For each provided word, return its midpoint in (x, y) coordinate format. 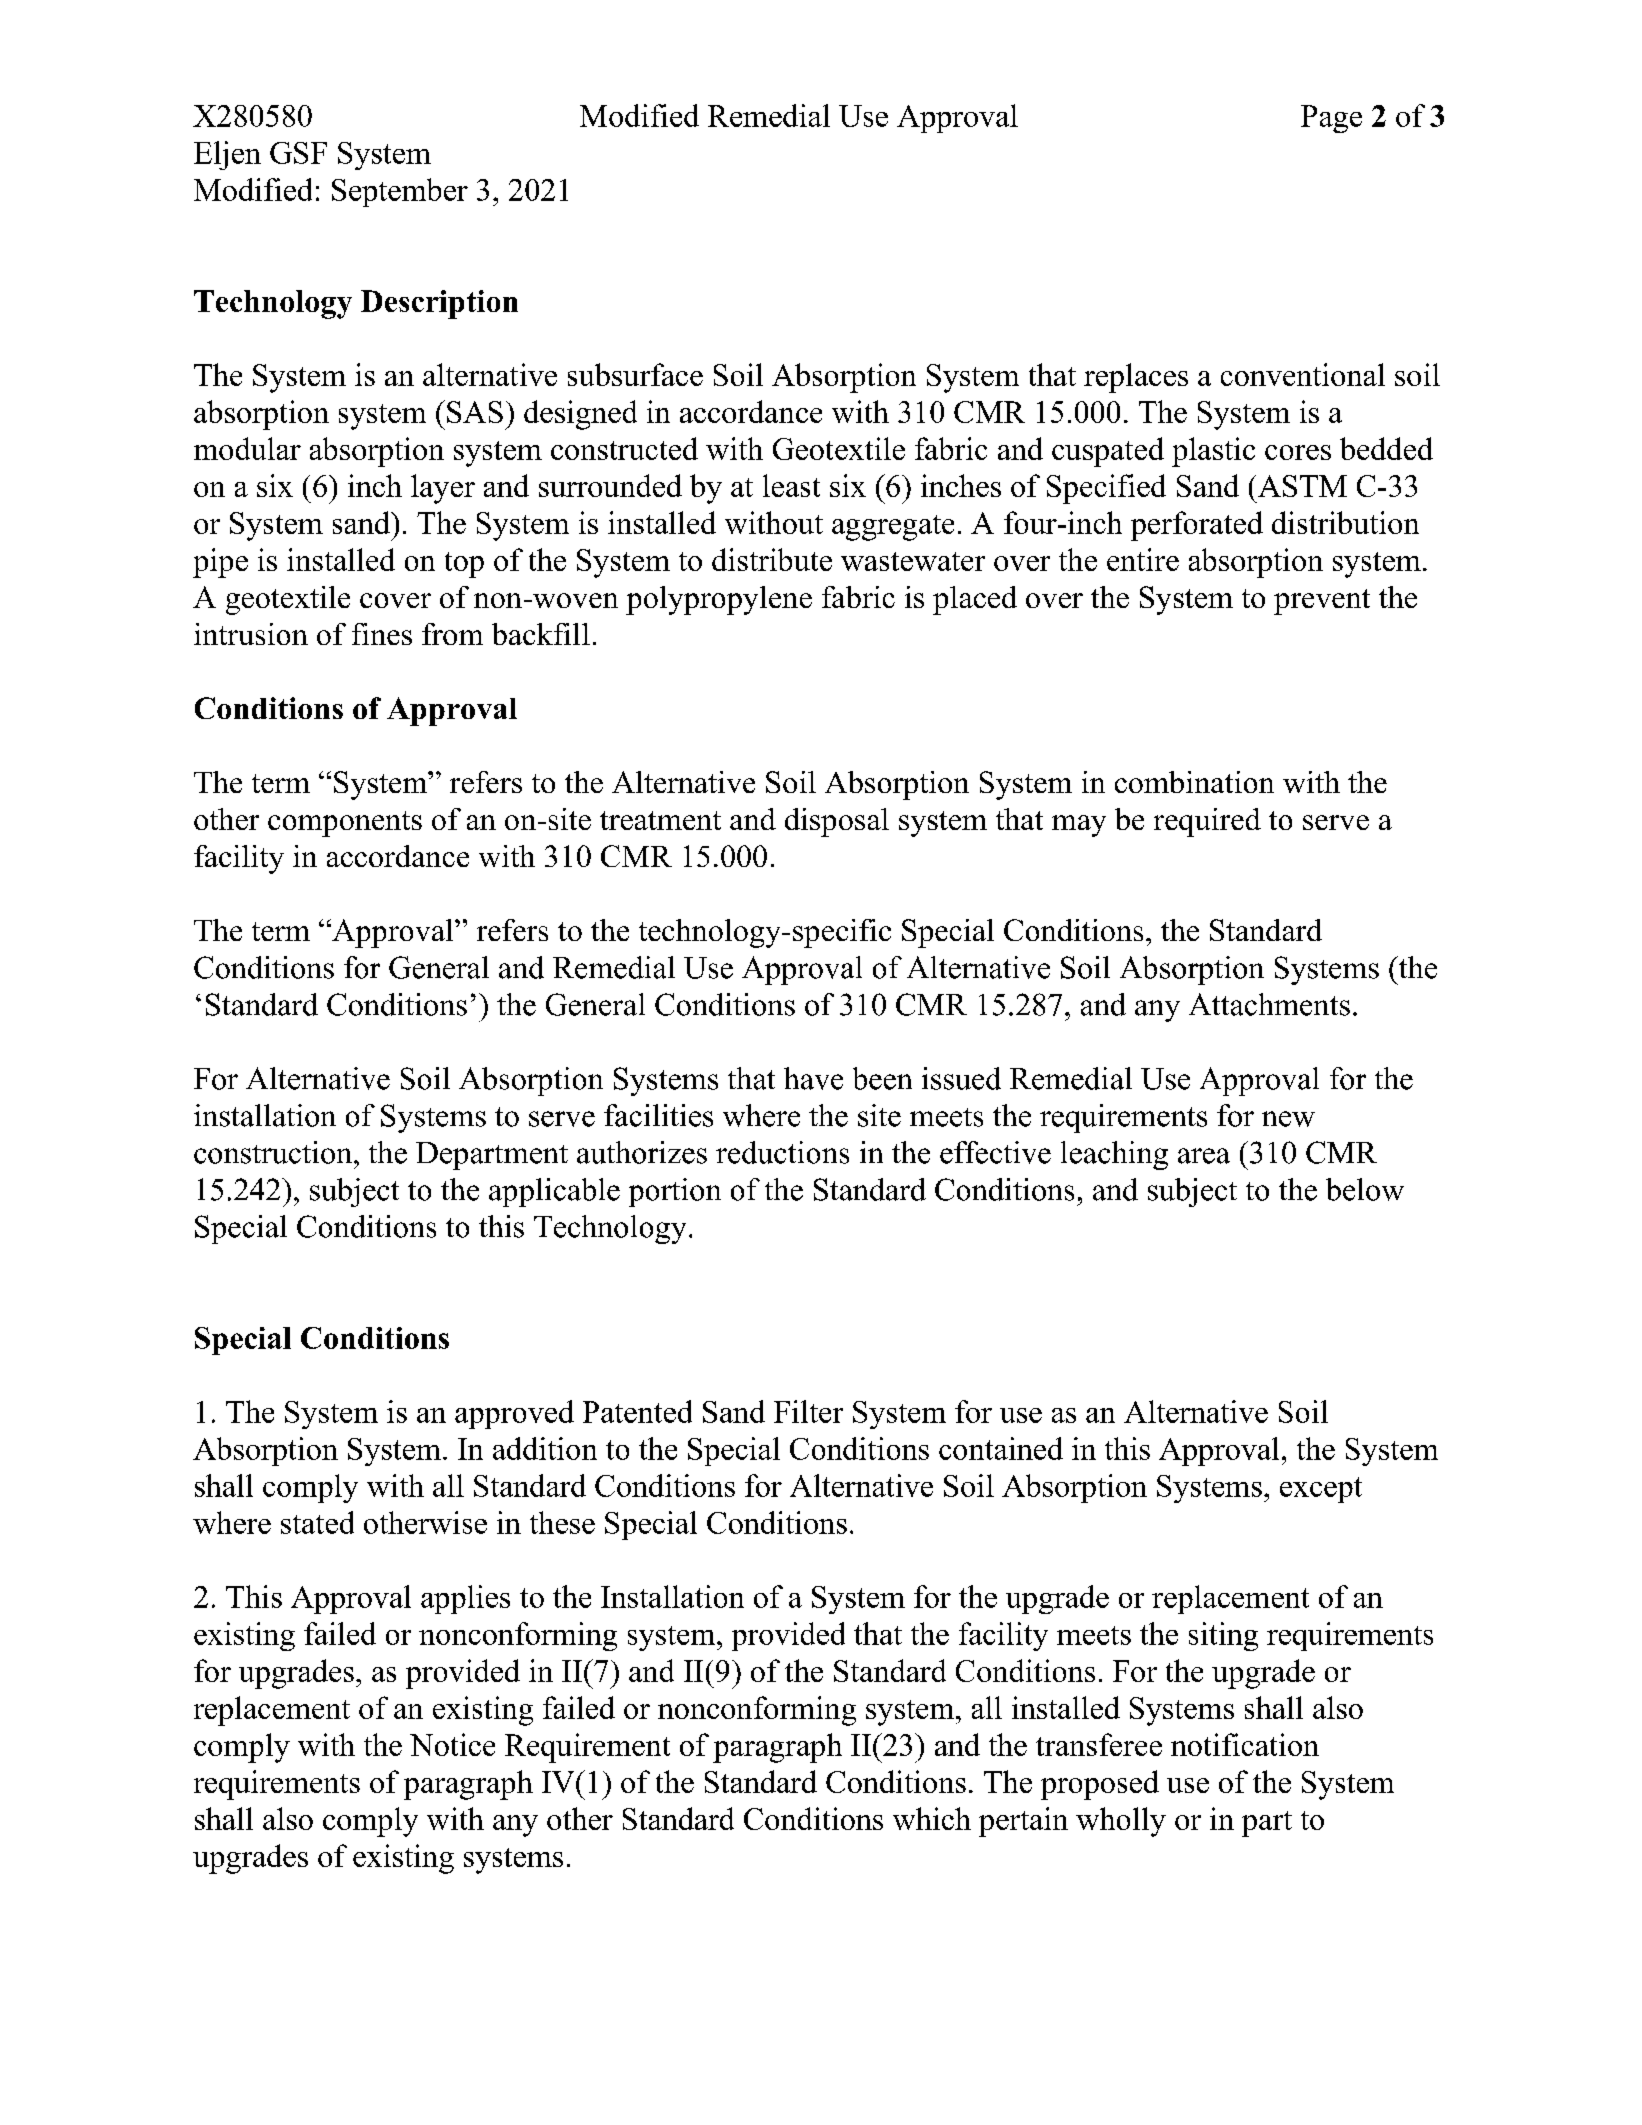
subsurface (635, 374)
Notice (452, 1744)
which (932, 1818)
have (813, 1078)
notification (1245, 1744)
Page (1331, 119)
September (400, 192)
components (345, 824)
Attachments (1269, 1004)
